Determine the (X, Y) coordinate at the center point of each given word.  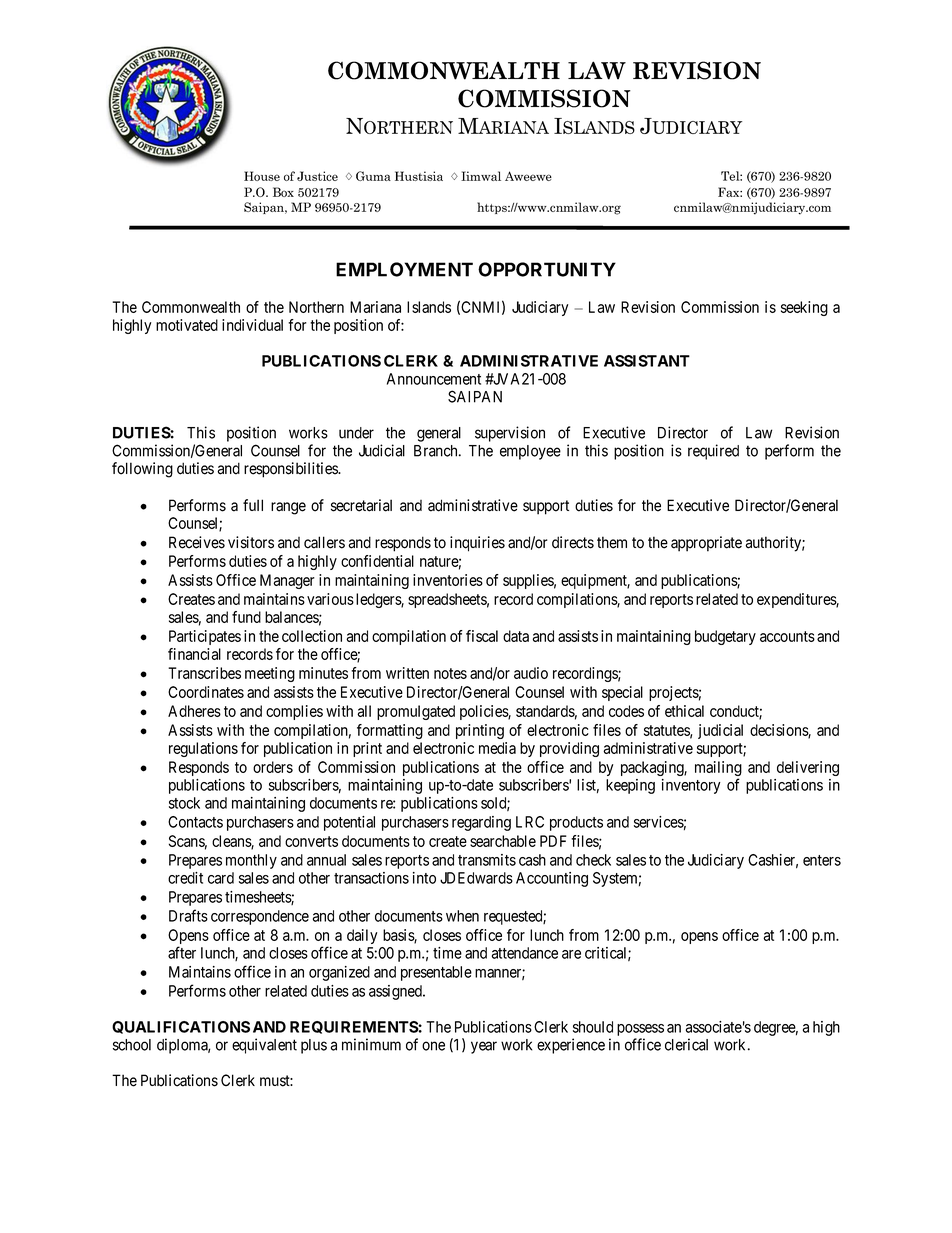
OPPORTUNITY (547, 269)
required (713, 452)
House (262, 176)
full (253, 505)
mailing (718, 770)
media (497, 748)
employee (530, 452)
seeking (804, 308)
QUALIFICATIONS (181, 1027)
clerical (686, 1044)
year (484, 1047)
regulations (203, 749)
